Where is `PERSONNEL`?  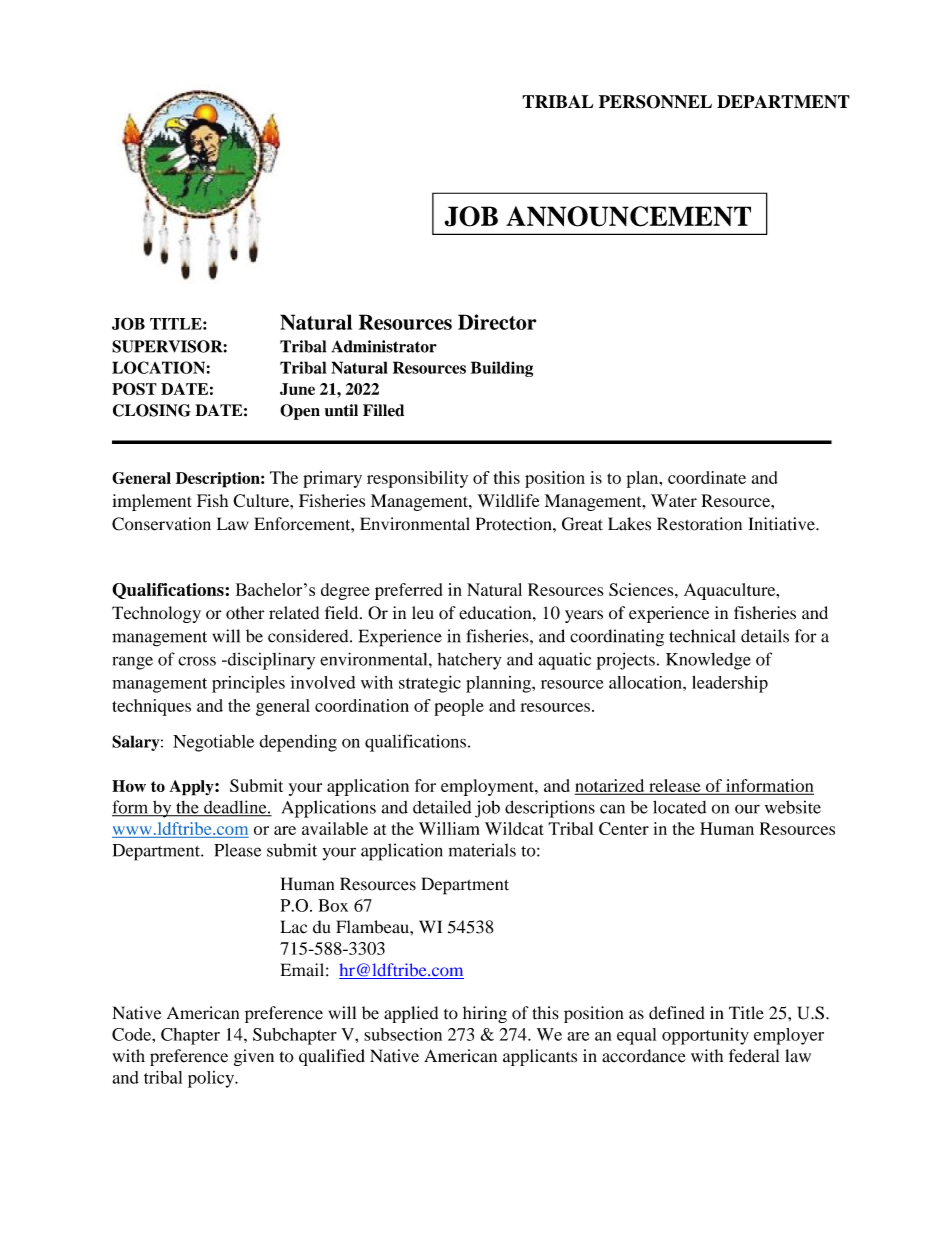 PERSONNEL is located at coordinates (655, 102).
